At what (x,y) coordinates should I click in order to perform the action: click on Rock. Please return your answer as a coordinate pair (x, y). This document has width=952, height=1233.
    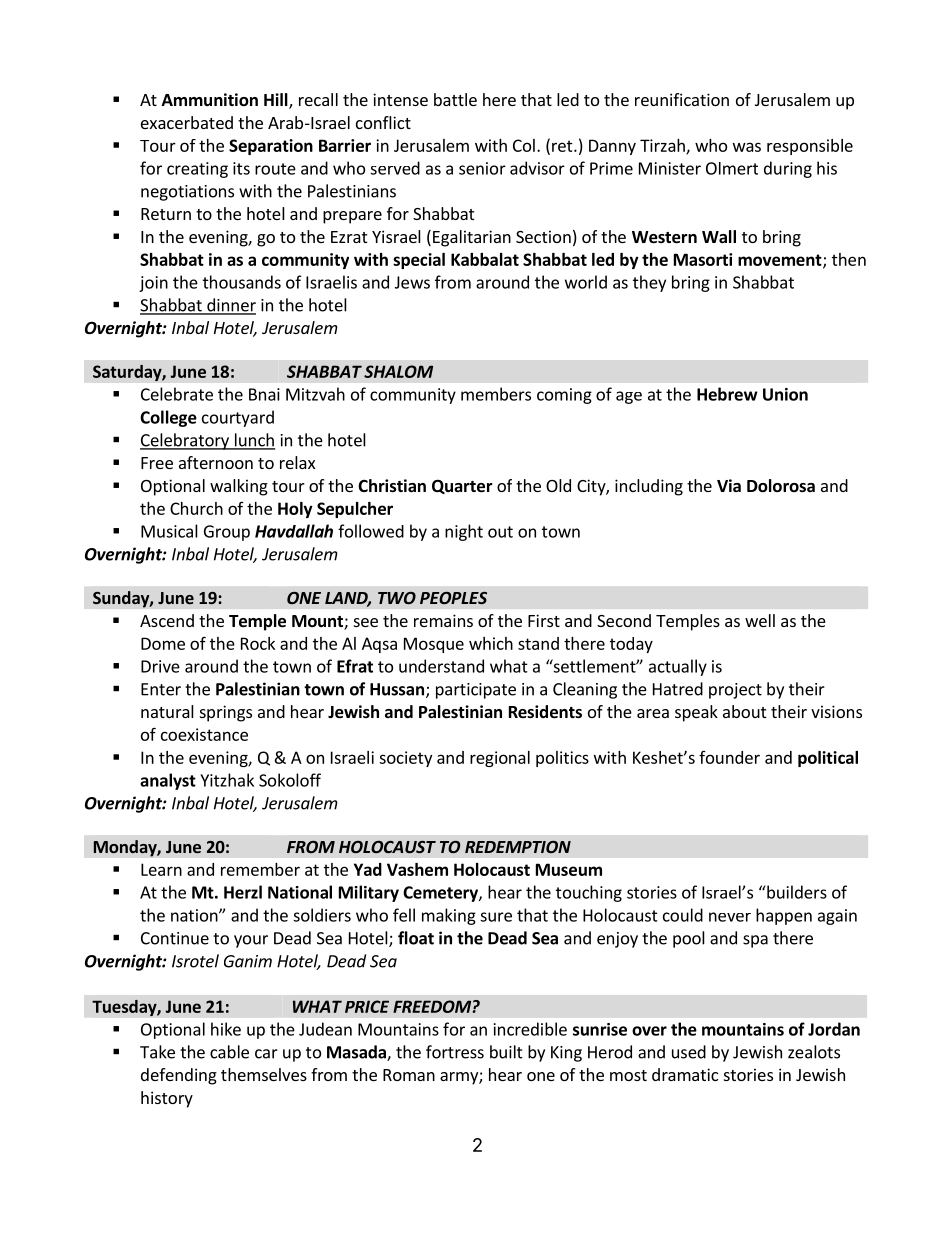
    Looking at the image, I should click on (258, 643).
